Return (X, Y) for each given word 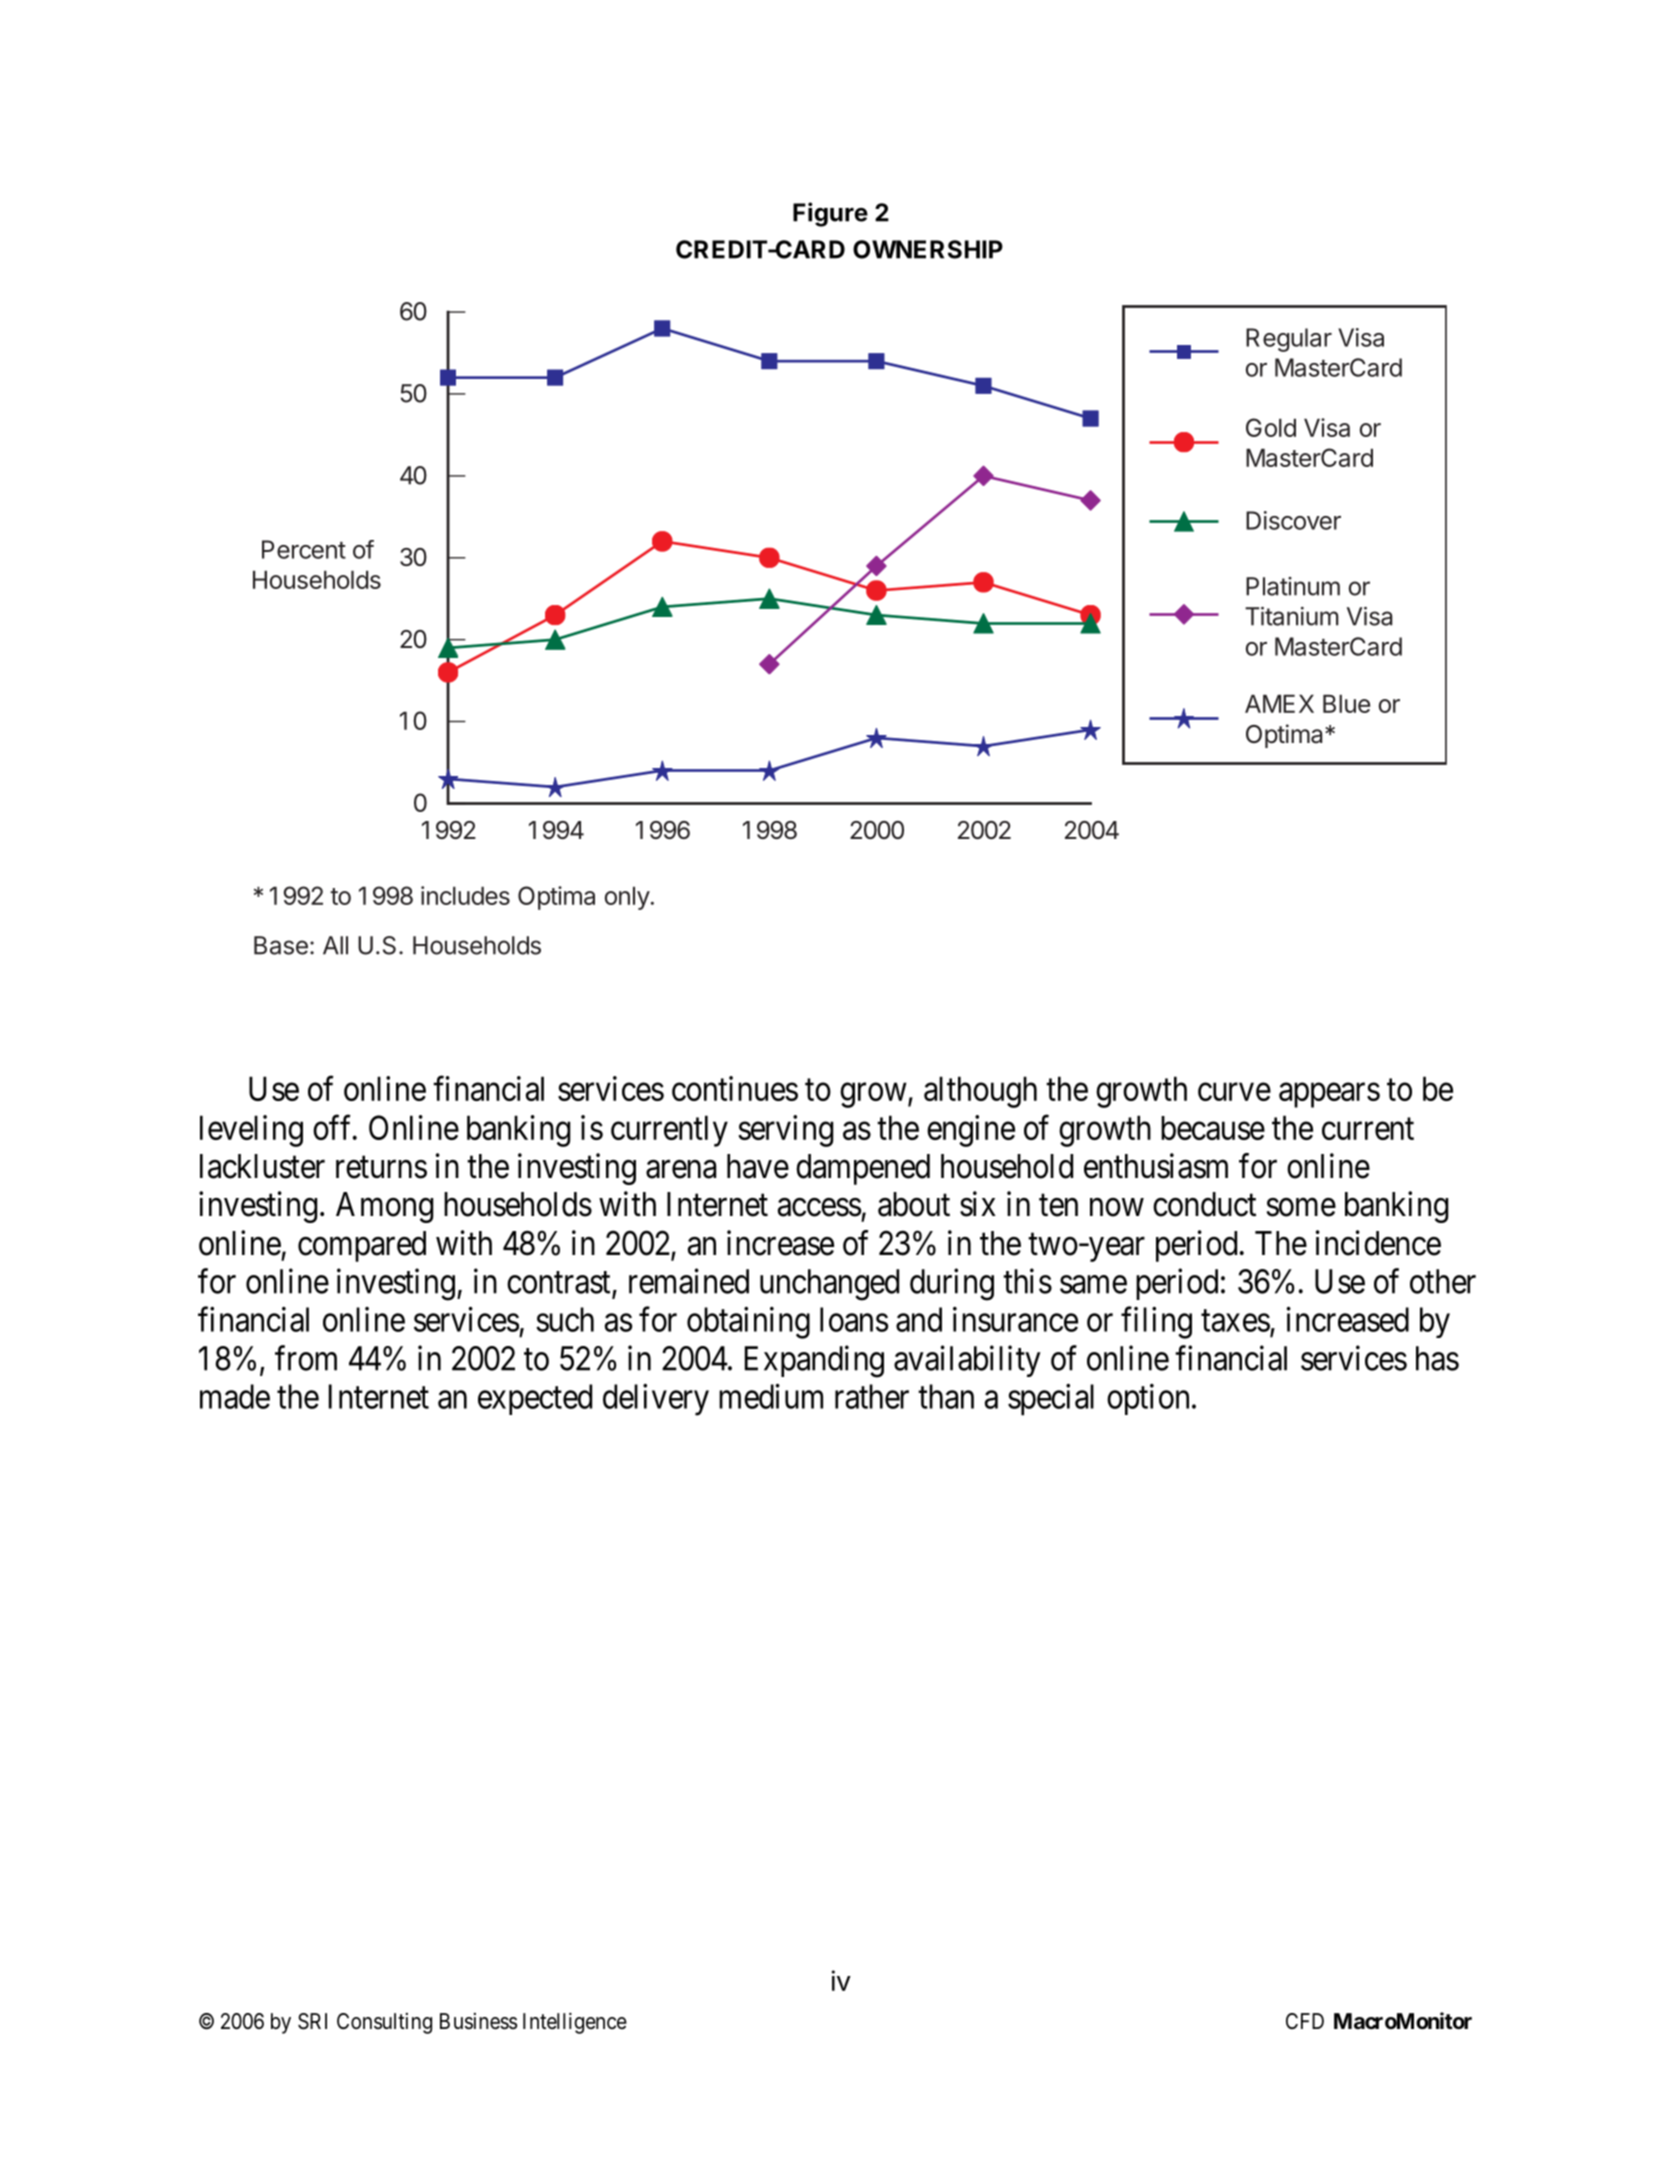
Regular (1289, 340)
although (980, 1092)
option (1148, 1399)
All (335, 945)
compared (362, 1246)
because (1213, 1128)
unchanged (829, 1285)
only (627, 898)
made (235, 1396)
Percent (304, 549)
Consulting (384, 2023)
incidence (1378, 1243)
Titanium (1292, 616)
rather (872, 1396)
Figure (830, 214)
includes (465, 895)
